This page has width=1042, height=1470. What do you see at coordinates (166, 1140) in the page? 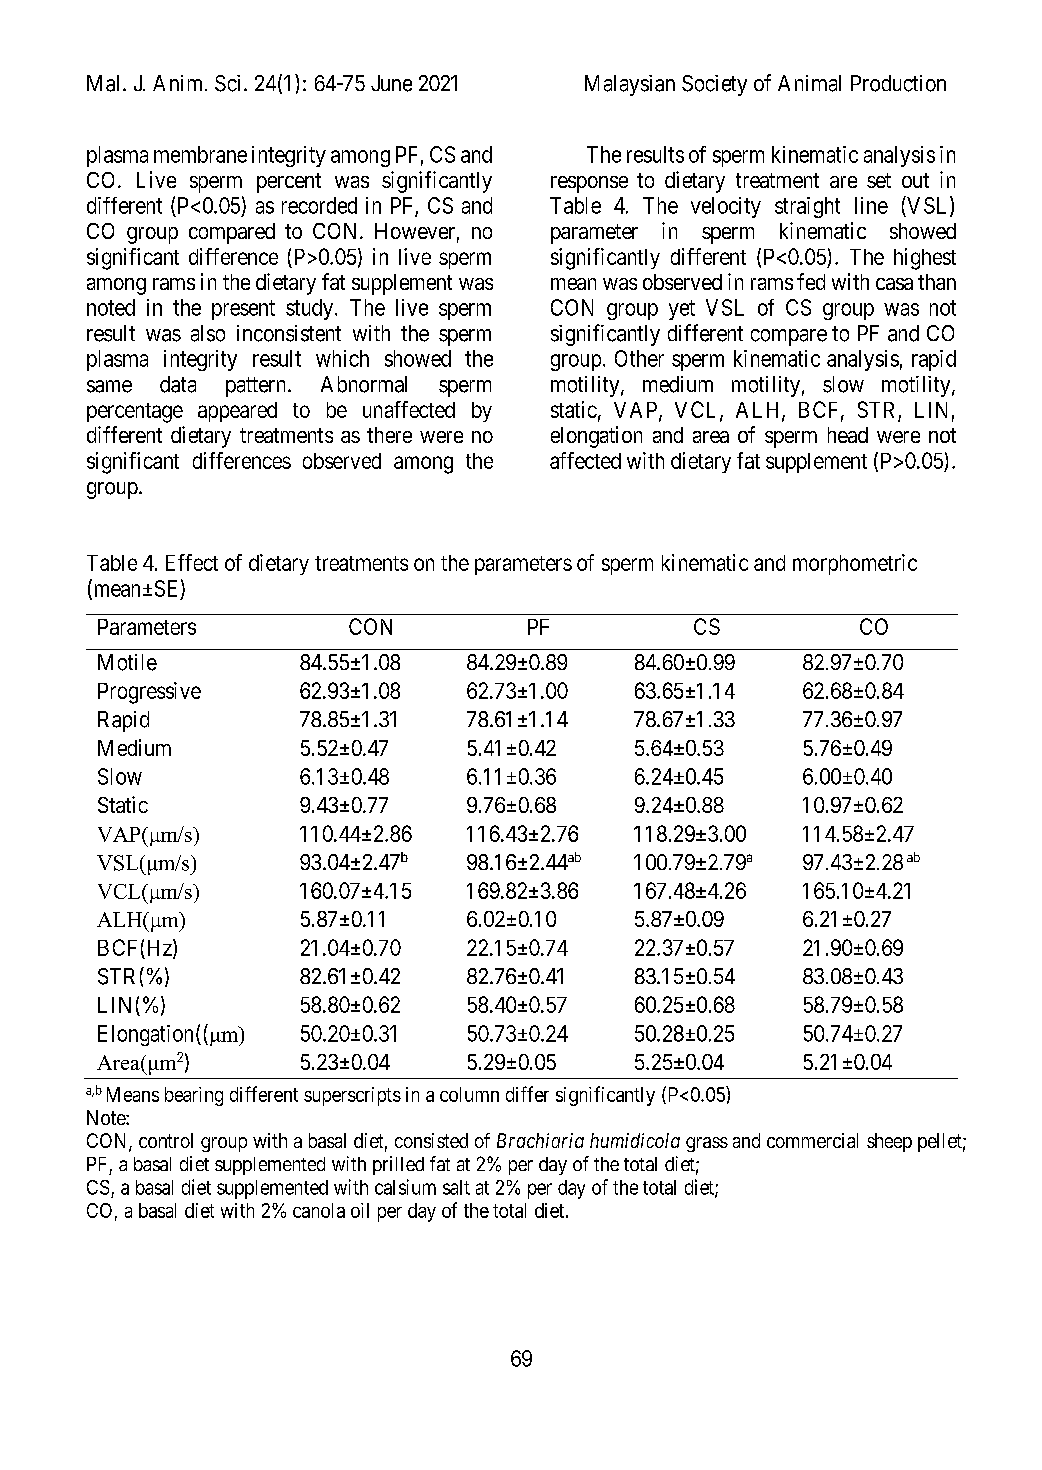
I see `control` at bounding box center [166, 1140].
